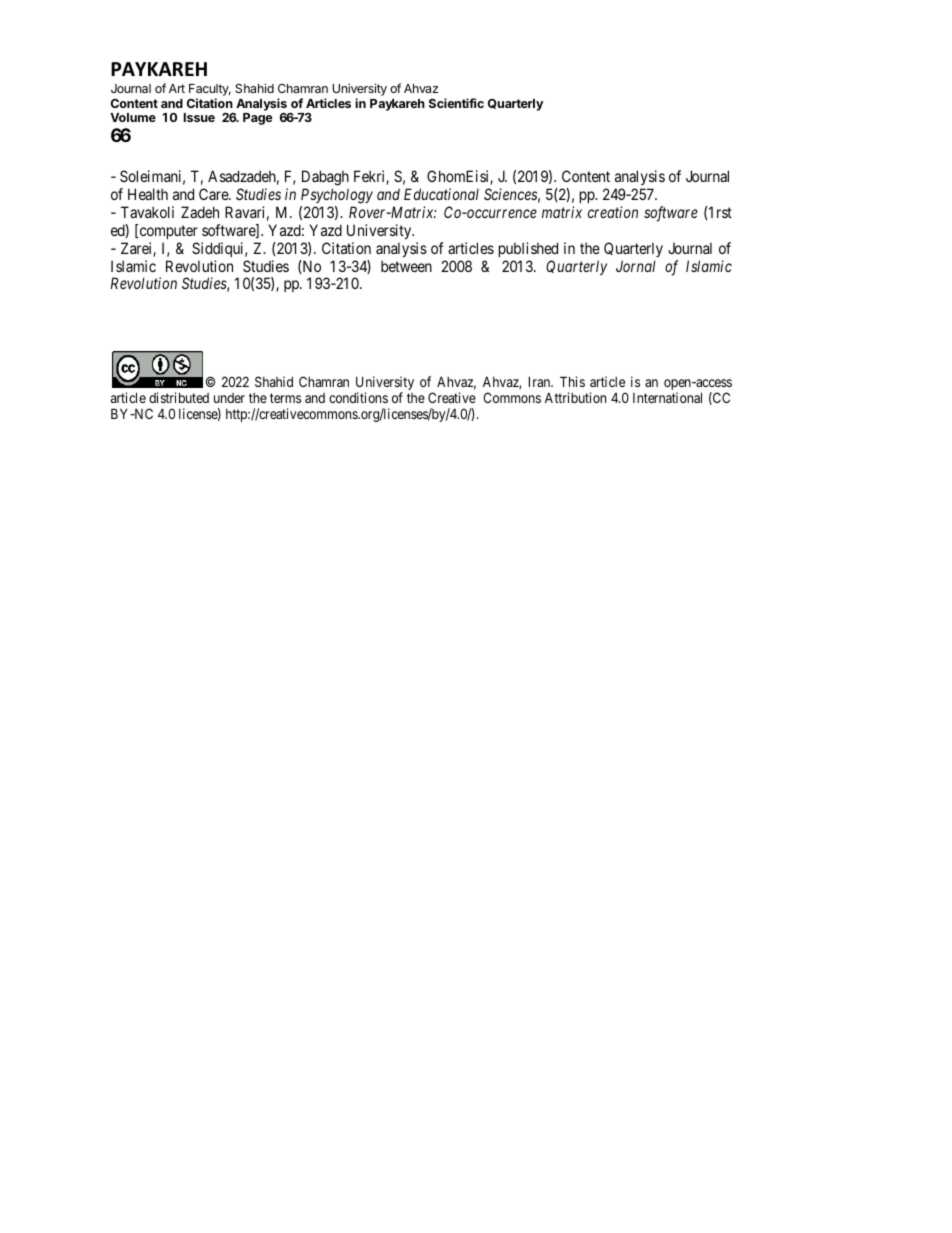 The image size is (952, 1233). Describe the element at coordinates (167, 232) in the page. I see `computer` at that location.
